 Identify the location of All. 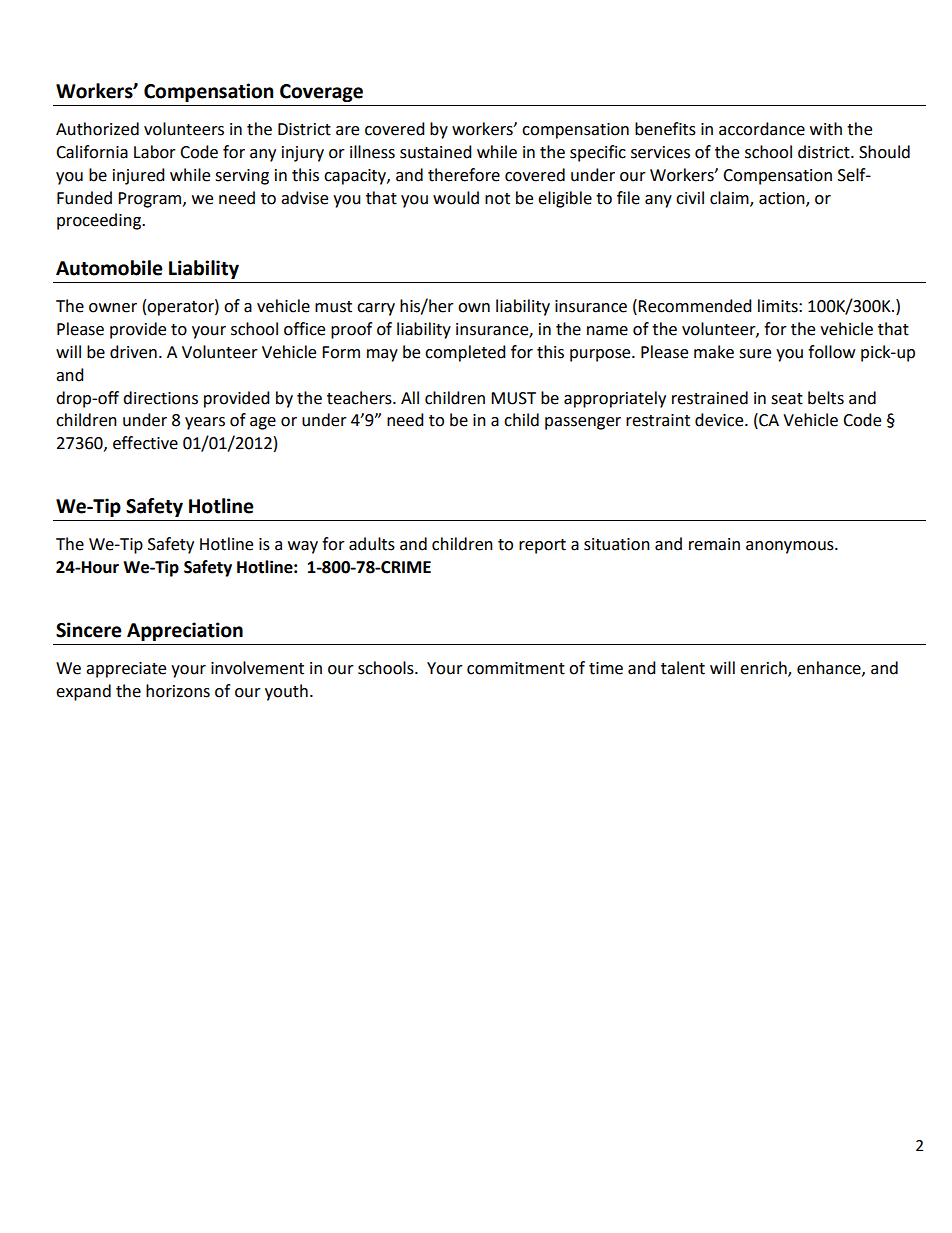
(410, 397).
